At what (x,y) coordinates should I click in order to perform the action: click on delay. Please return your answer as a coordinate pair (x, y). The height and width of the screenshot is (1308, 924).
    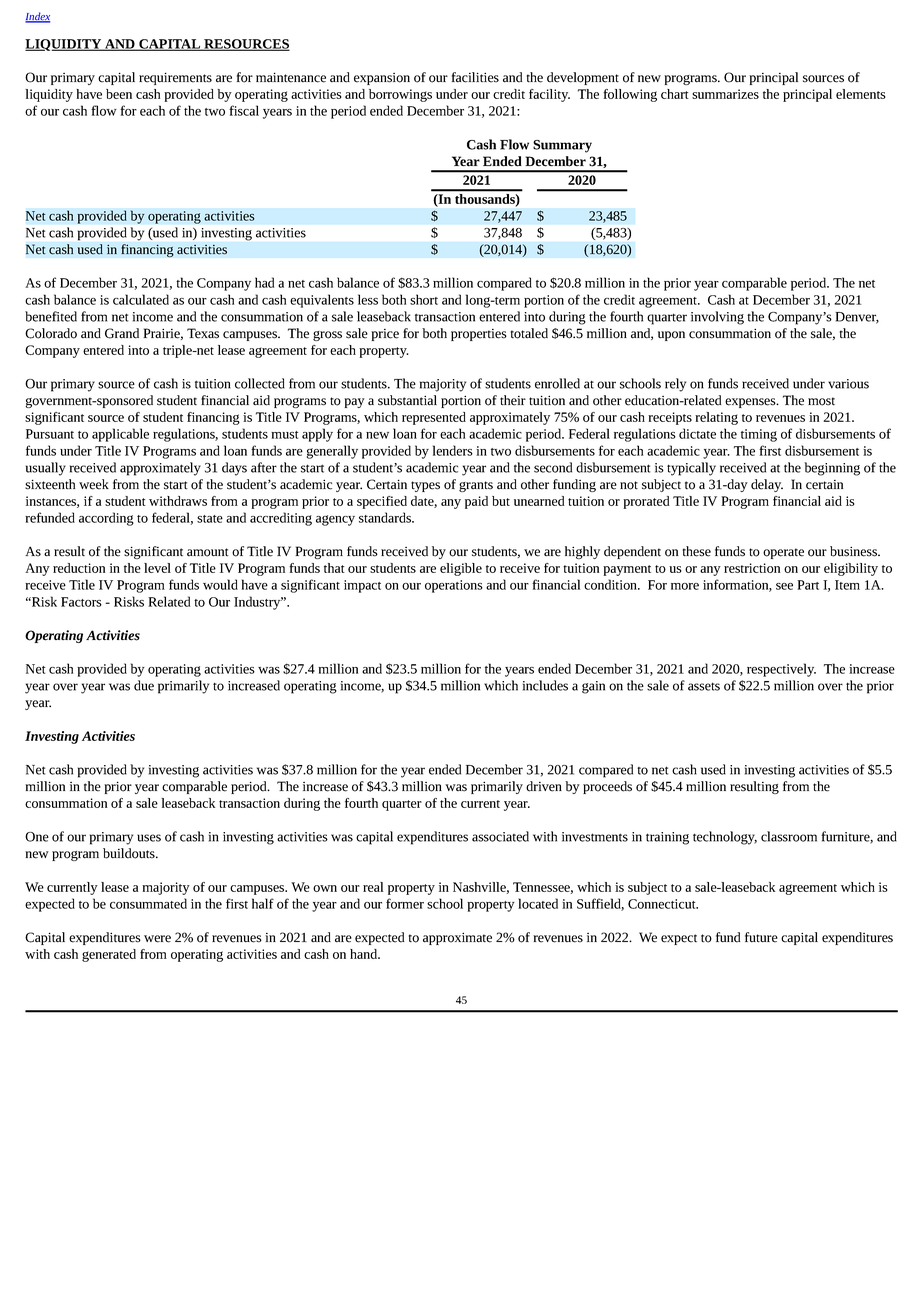
    Looking at the image, I should click on (767, 485).
